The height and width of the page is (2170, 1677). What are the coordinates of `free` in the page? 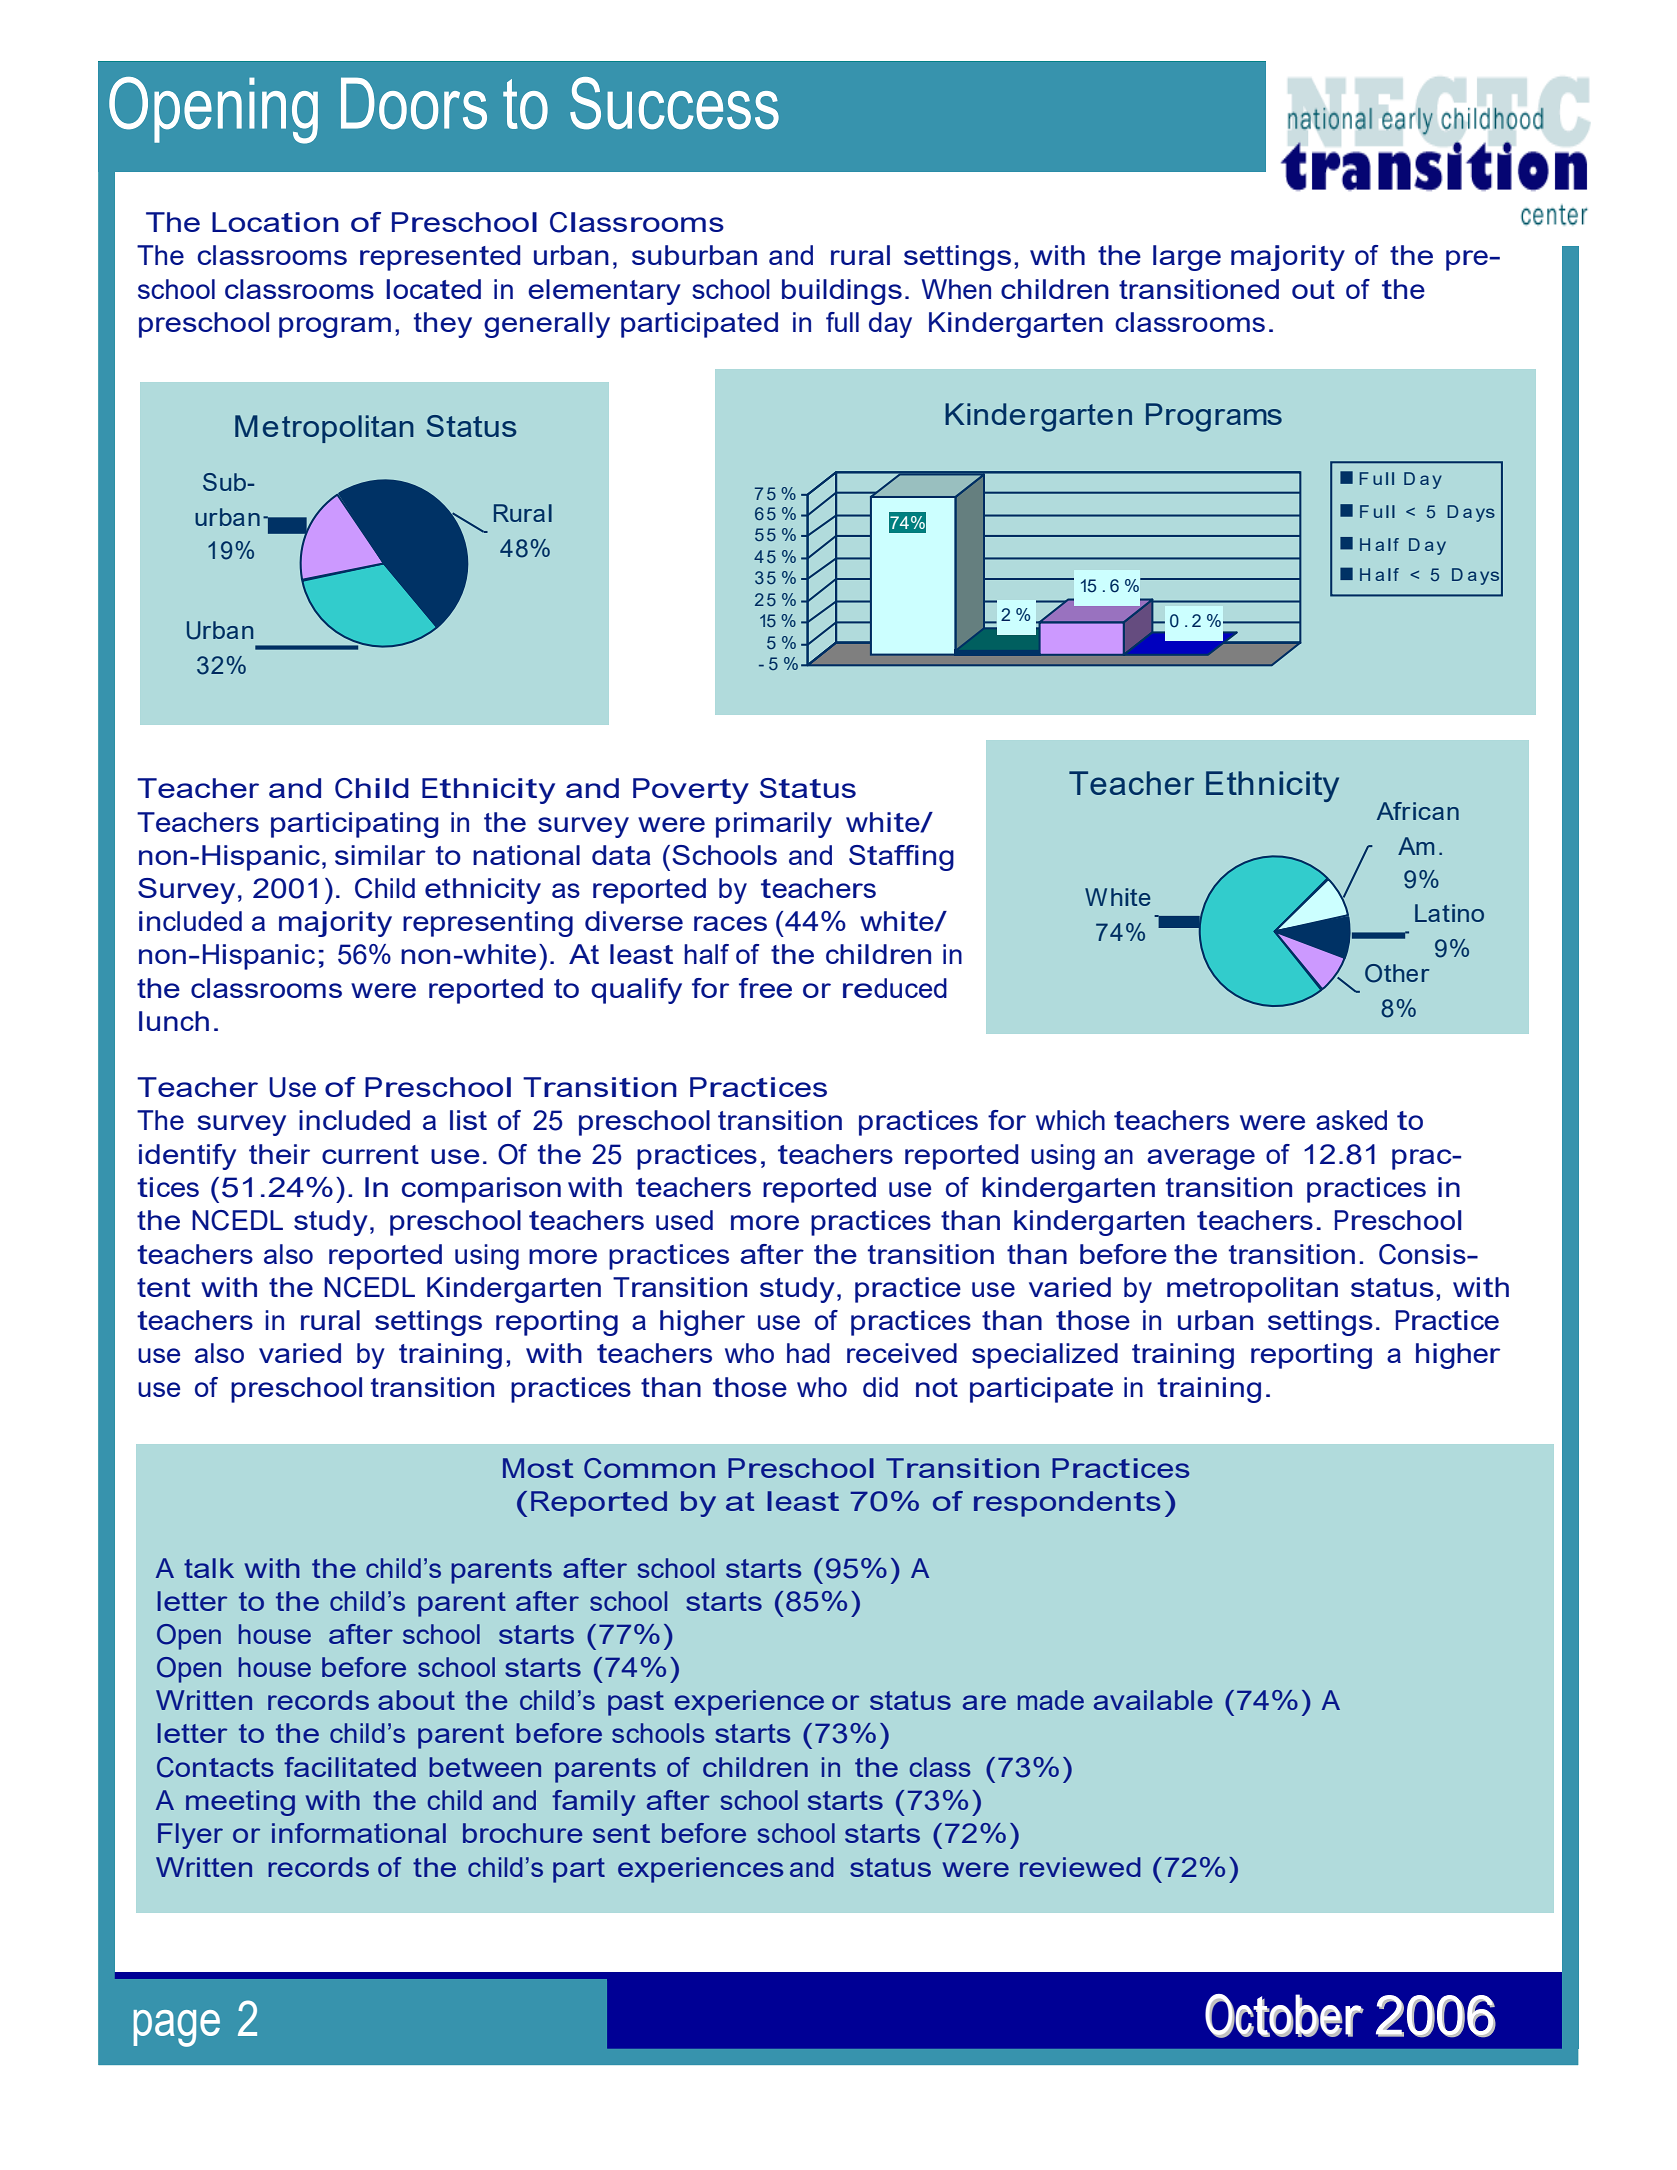 It's located at (765, 988).
